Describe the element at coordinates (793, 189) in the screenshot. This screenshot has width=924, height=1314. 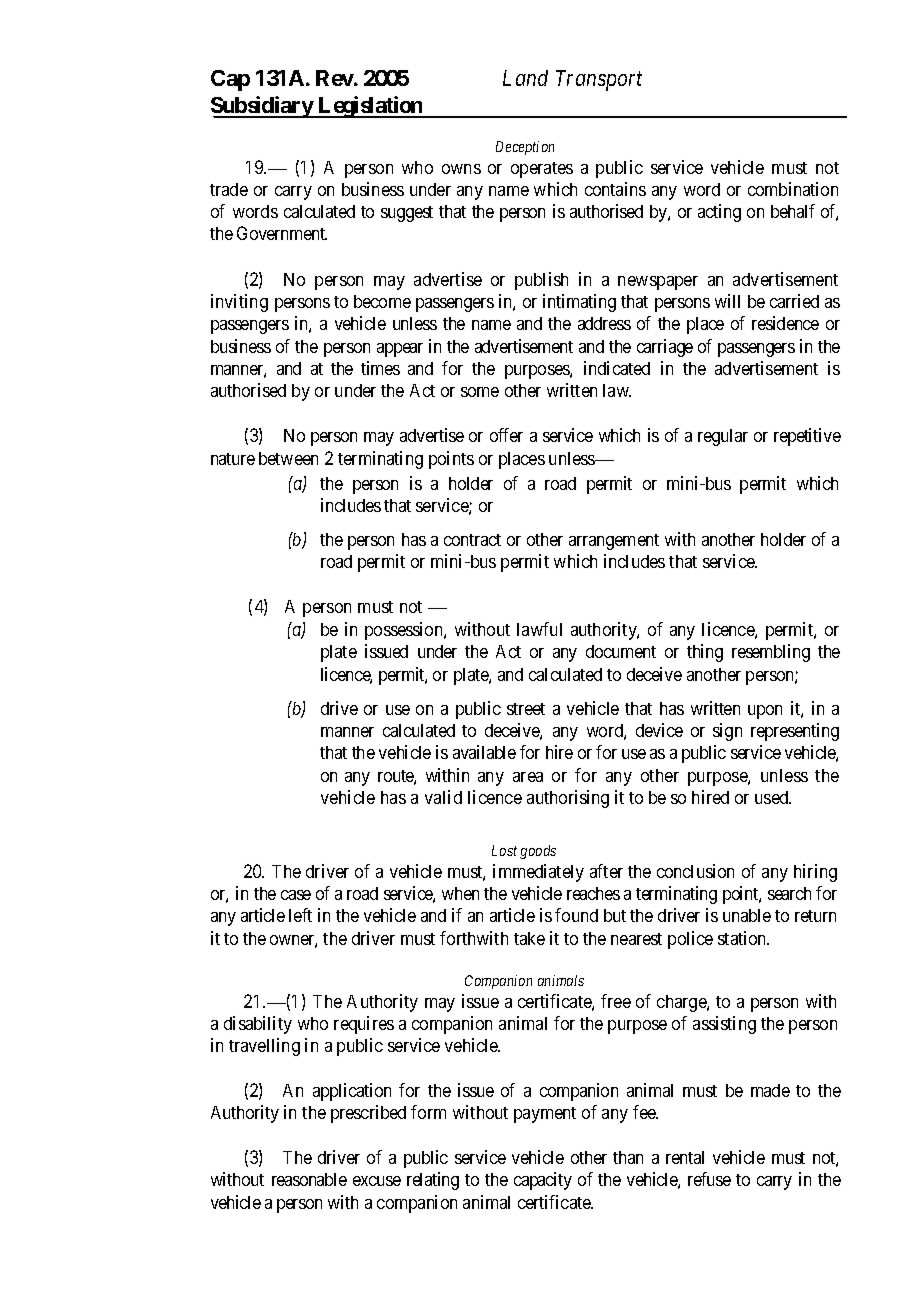
I see `combination` at that location.
